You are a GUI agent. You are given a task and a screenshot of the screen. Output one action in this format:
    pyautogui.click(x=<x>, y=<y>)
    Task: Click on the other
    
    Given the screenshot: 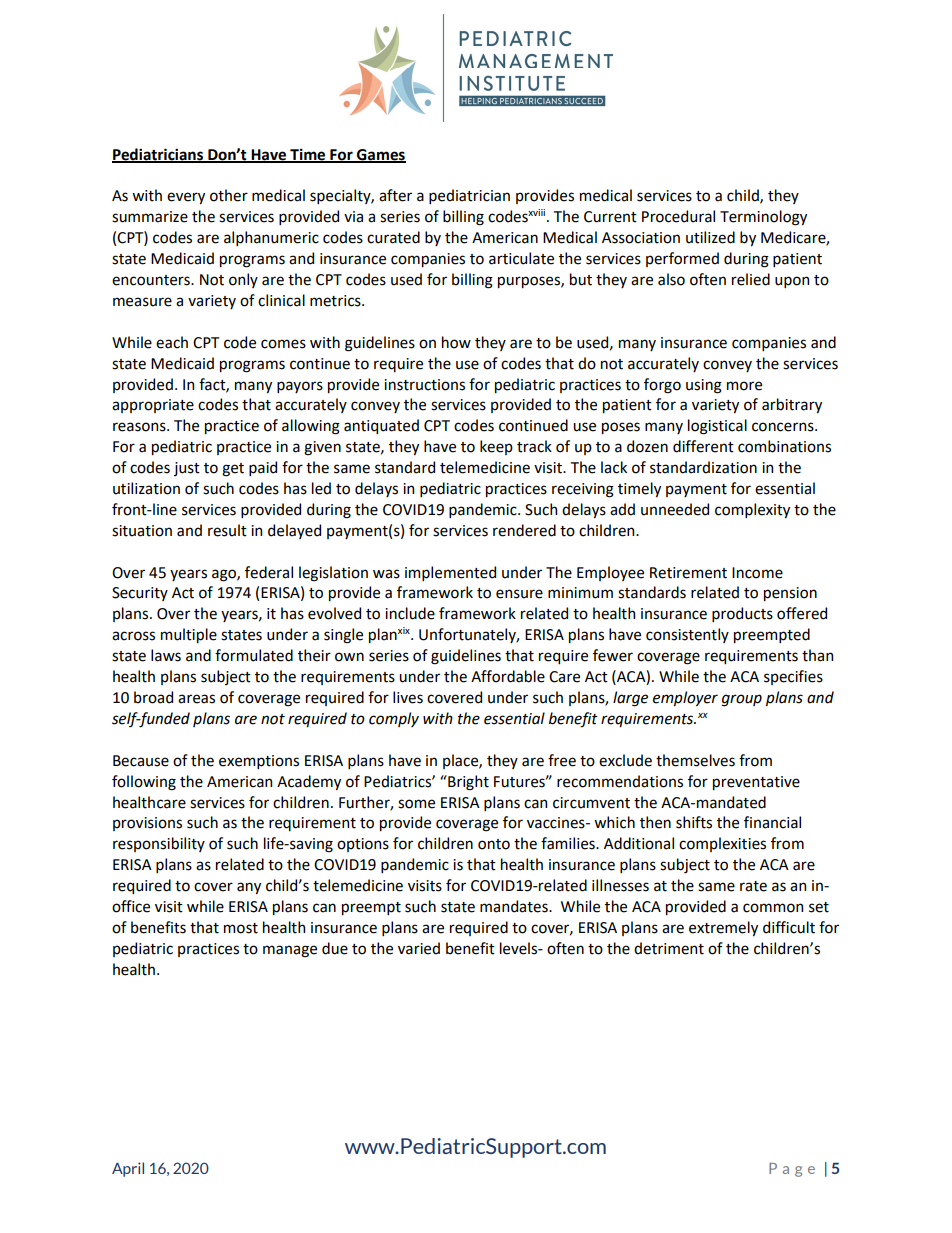 What is the action you would take?
    pyautogui.click(x=229, y=195)
